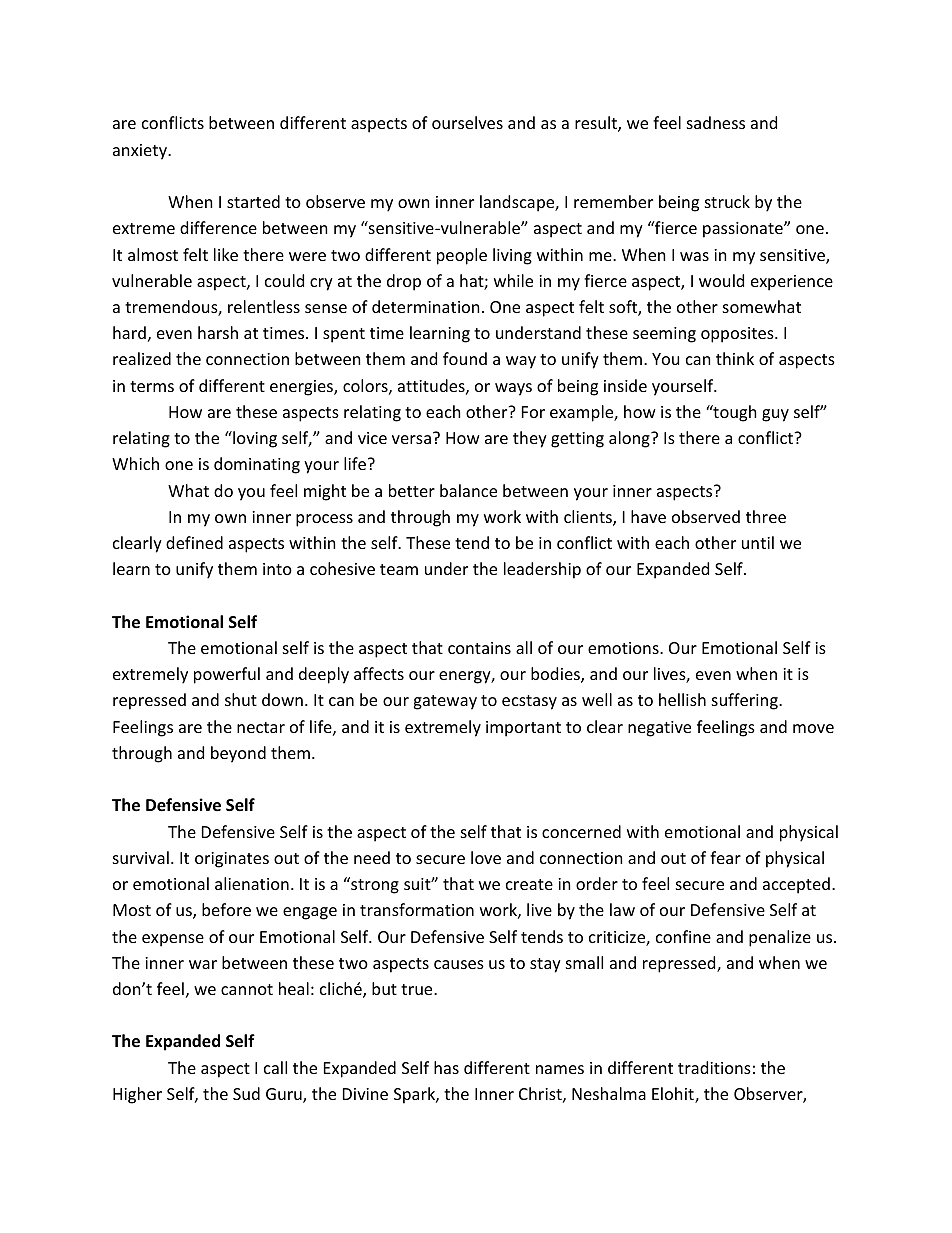 The width and height of the screenshot is (952, 1233). I want to click on dominating, so click(257, 465).
